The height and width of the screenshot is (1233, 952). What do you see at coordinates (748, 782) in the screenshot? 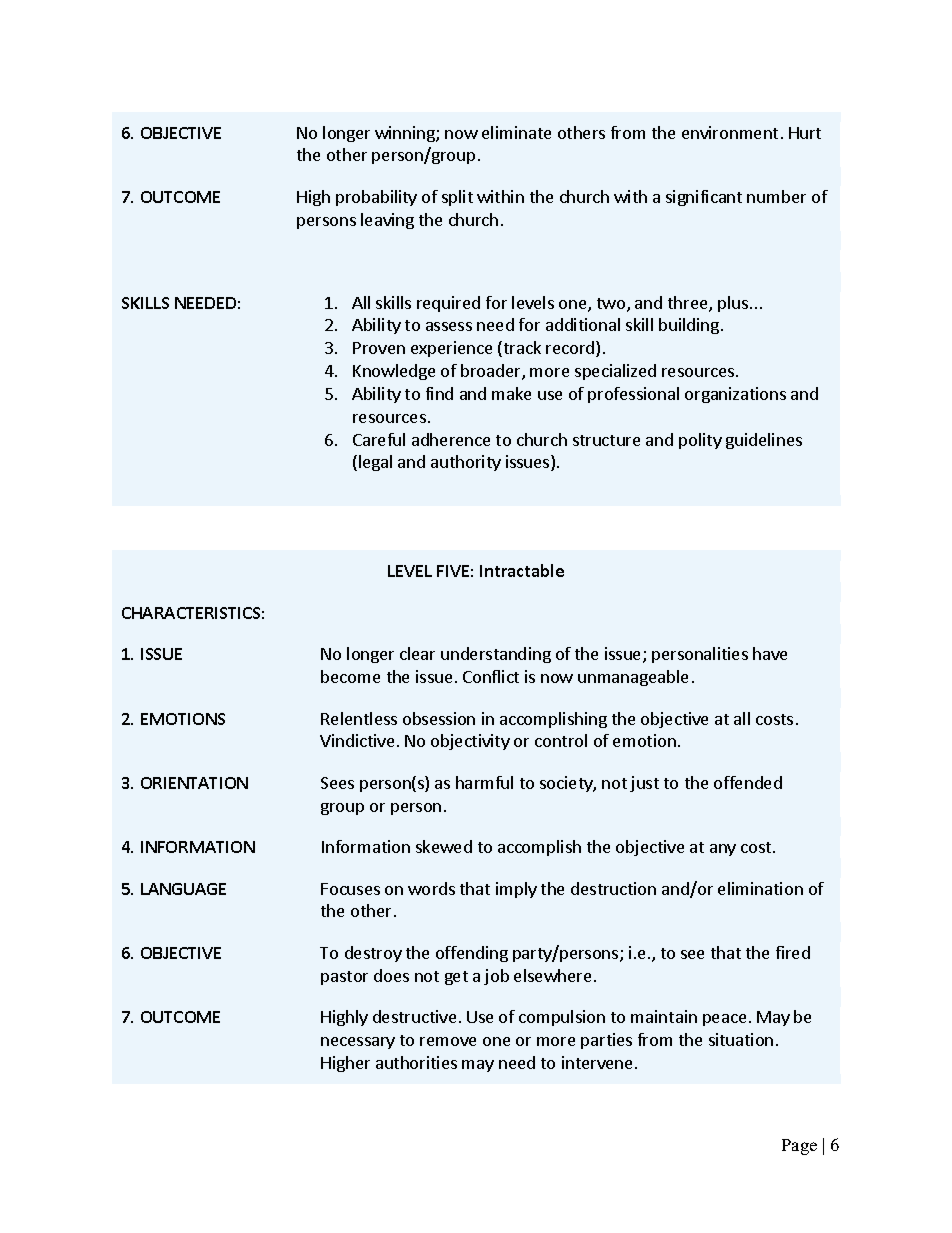
I see `offended` at bounding box center [748, 782].
